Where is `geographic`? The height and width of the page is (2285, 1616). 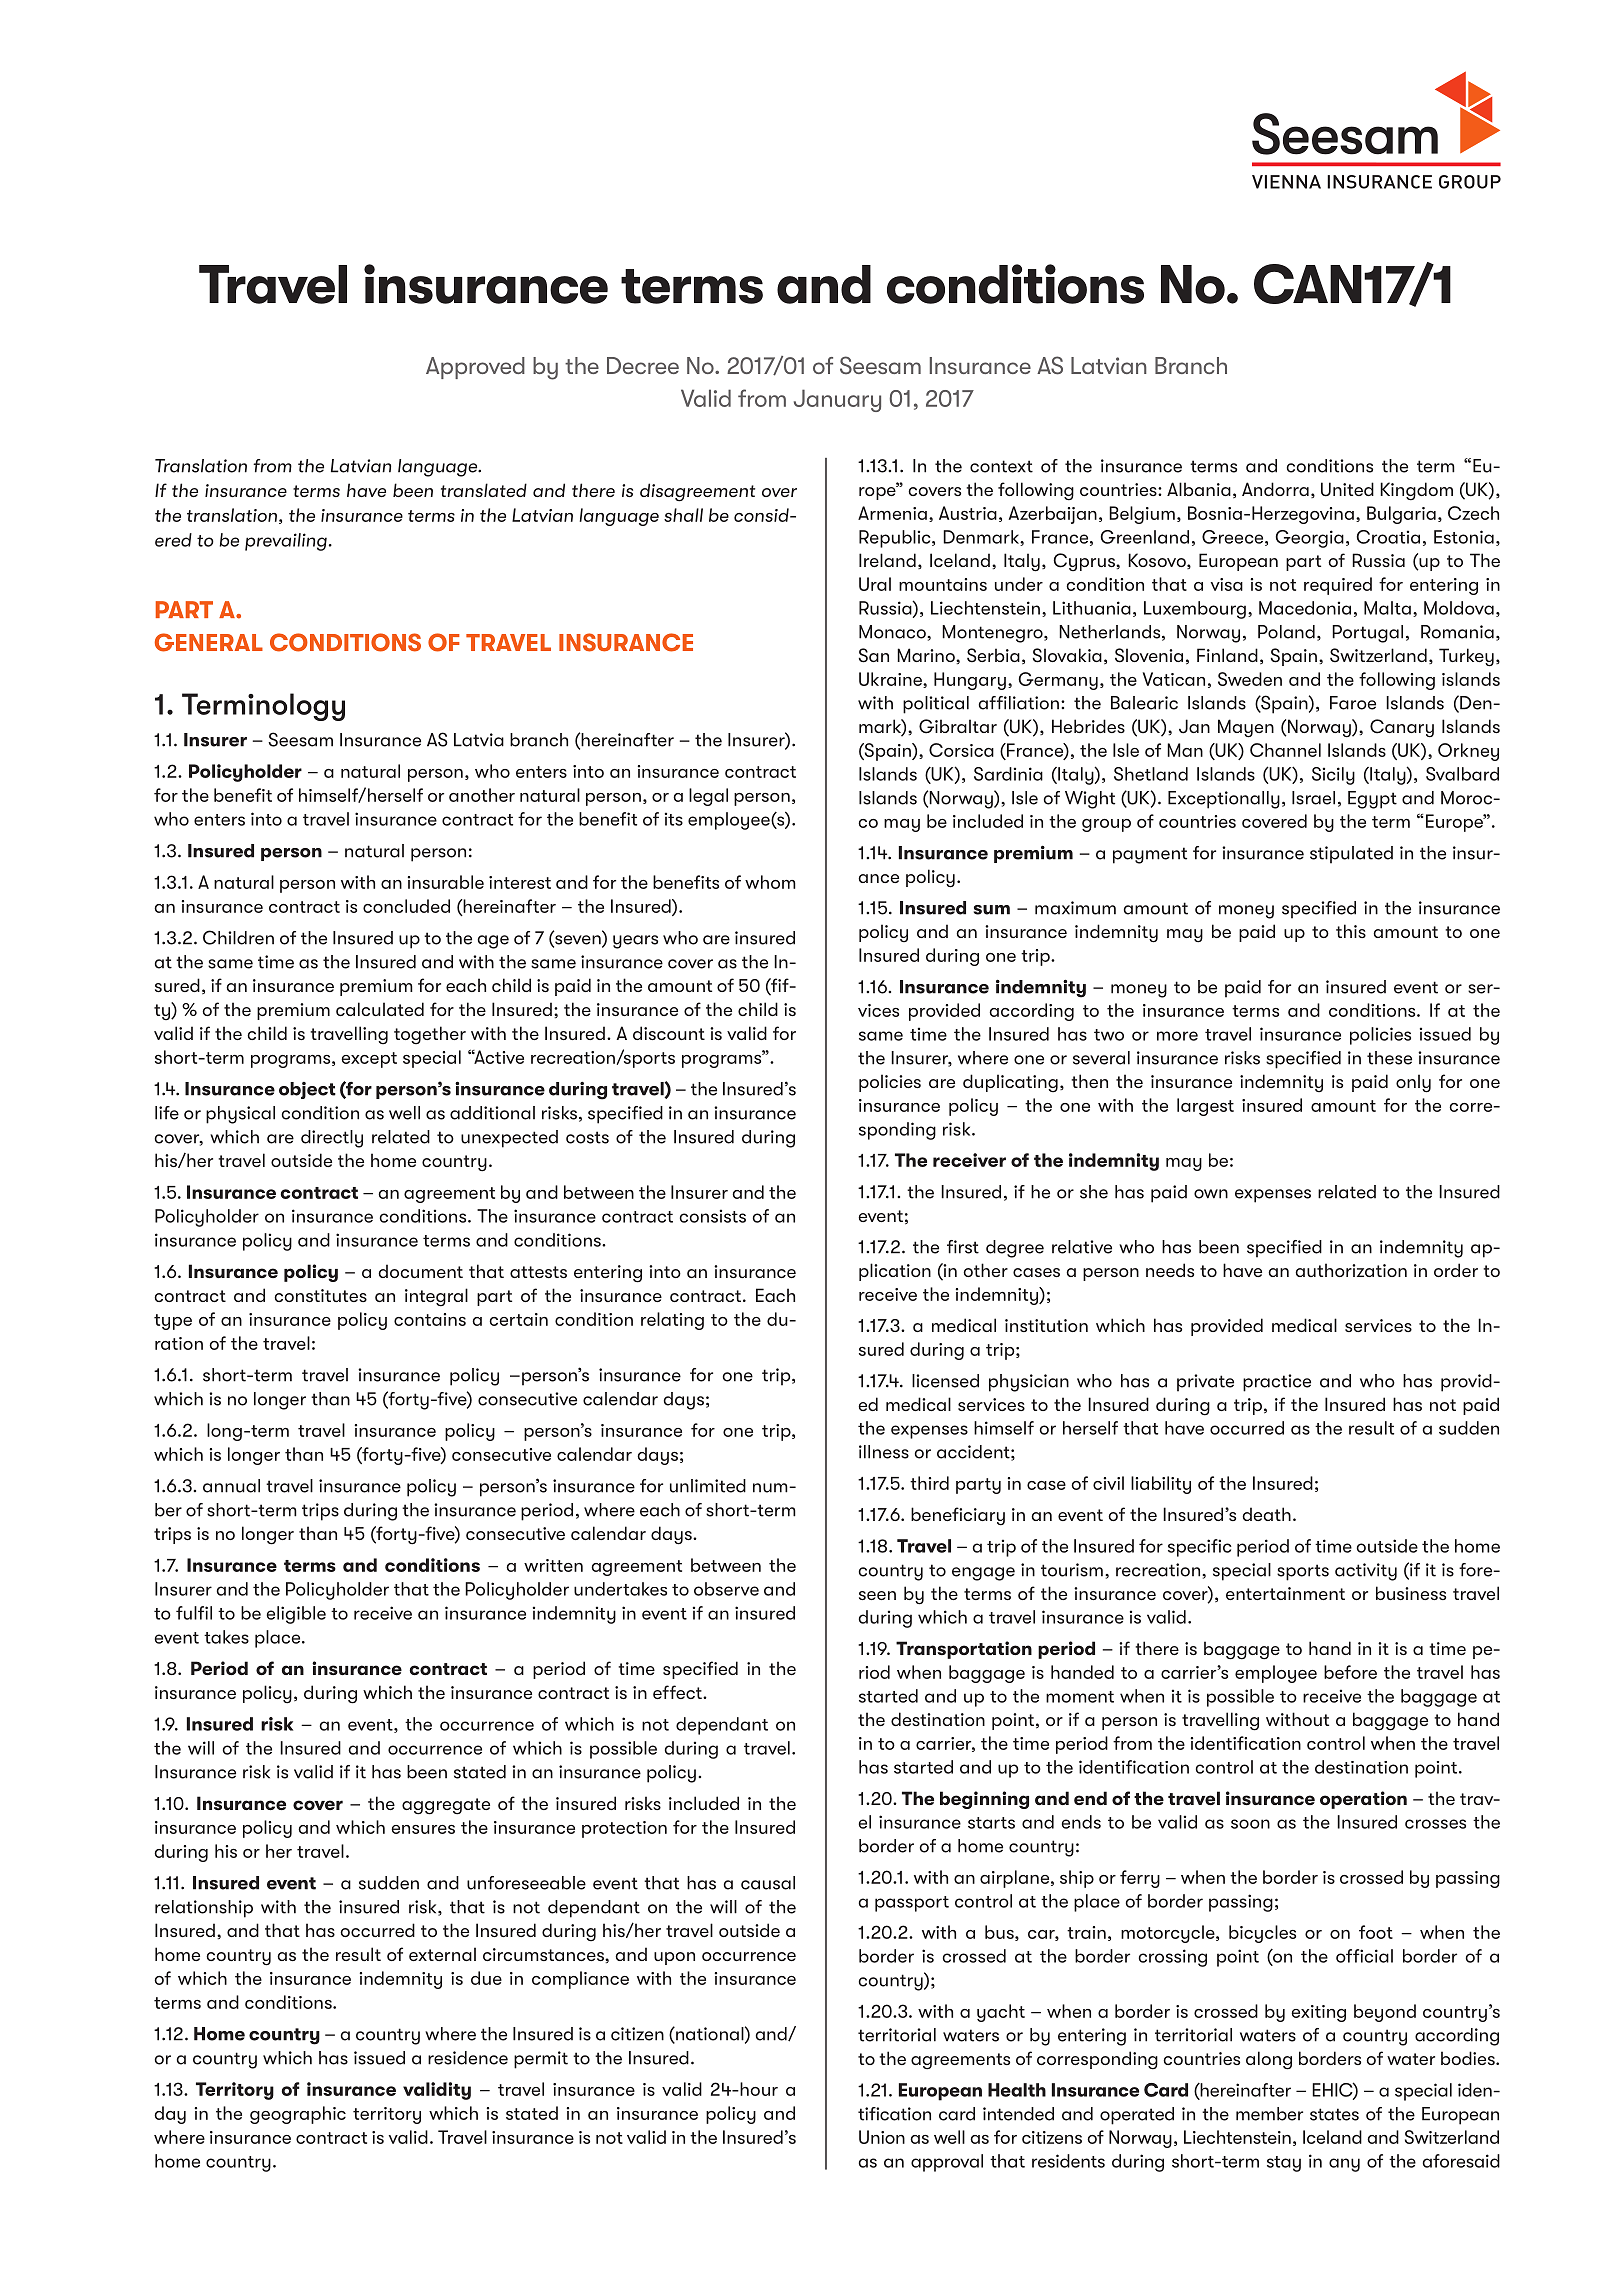 geographic is located at coordinates (298, 2115).
